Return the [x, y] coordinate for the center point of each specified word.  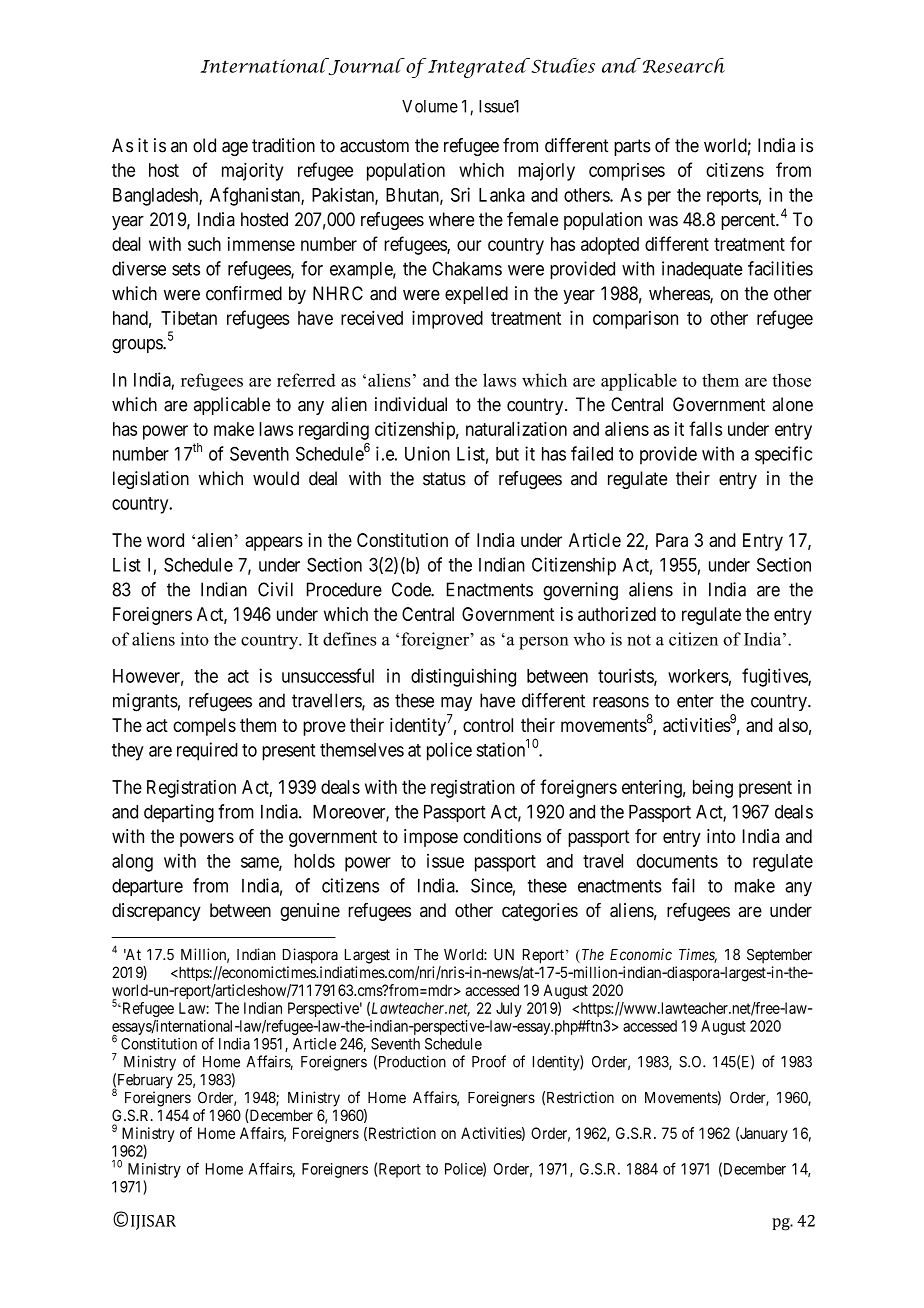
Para [672, 540]
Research [682, 65]
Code [412, 589]
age [235, 149]
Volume [430, 106]
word [165, 540]
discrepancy [156, 912]
